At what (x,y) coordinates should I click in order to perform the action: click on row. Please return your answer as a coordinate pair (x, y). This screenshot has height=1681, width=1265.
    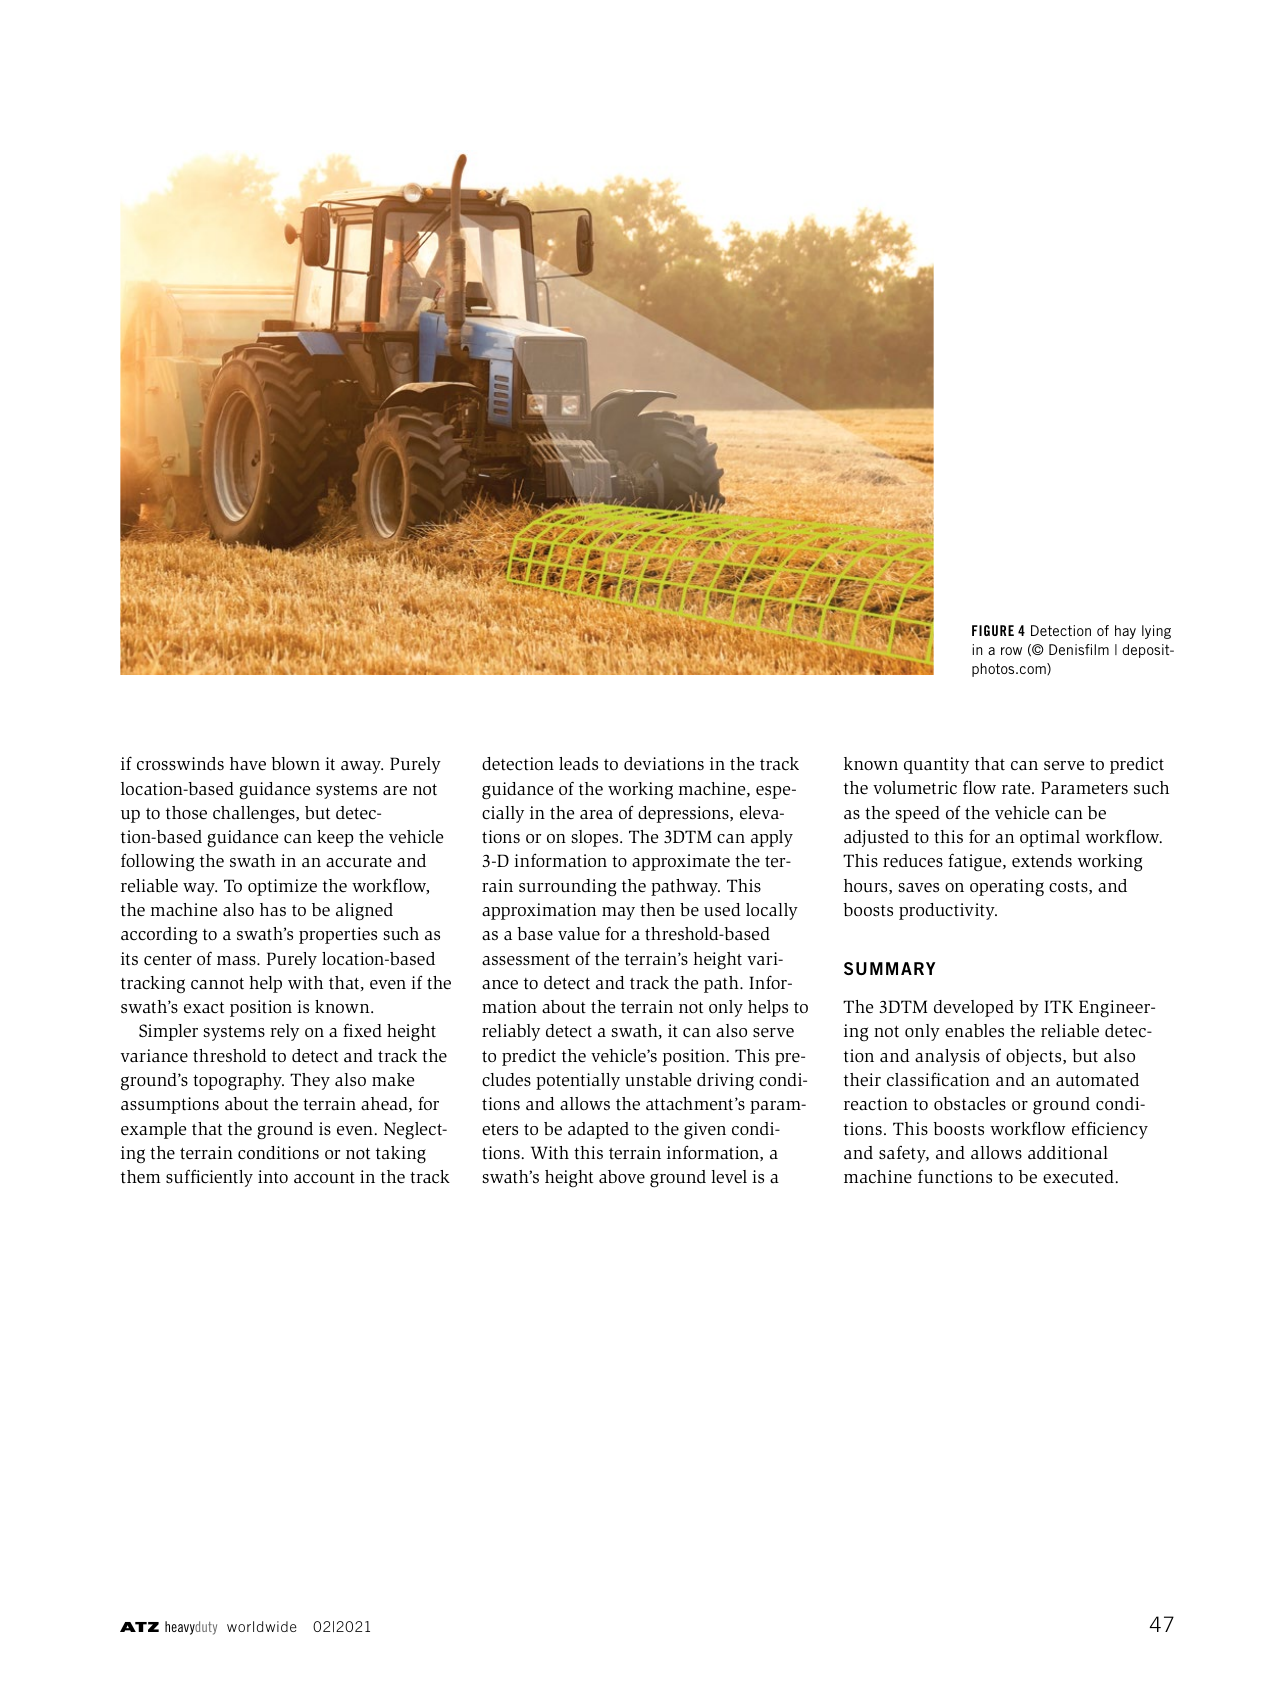
    Looking at the image, I should click on (1011, 651).
